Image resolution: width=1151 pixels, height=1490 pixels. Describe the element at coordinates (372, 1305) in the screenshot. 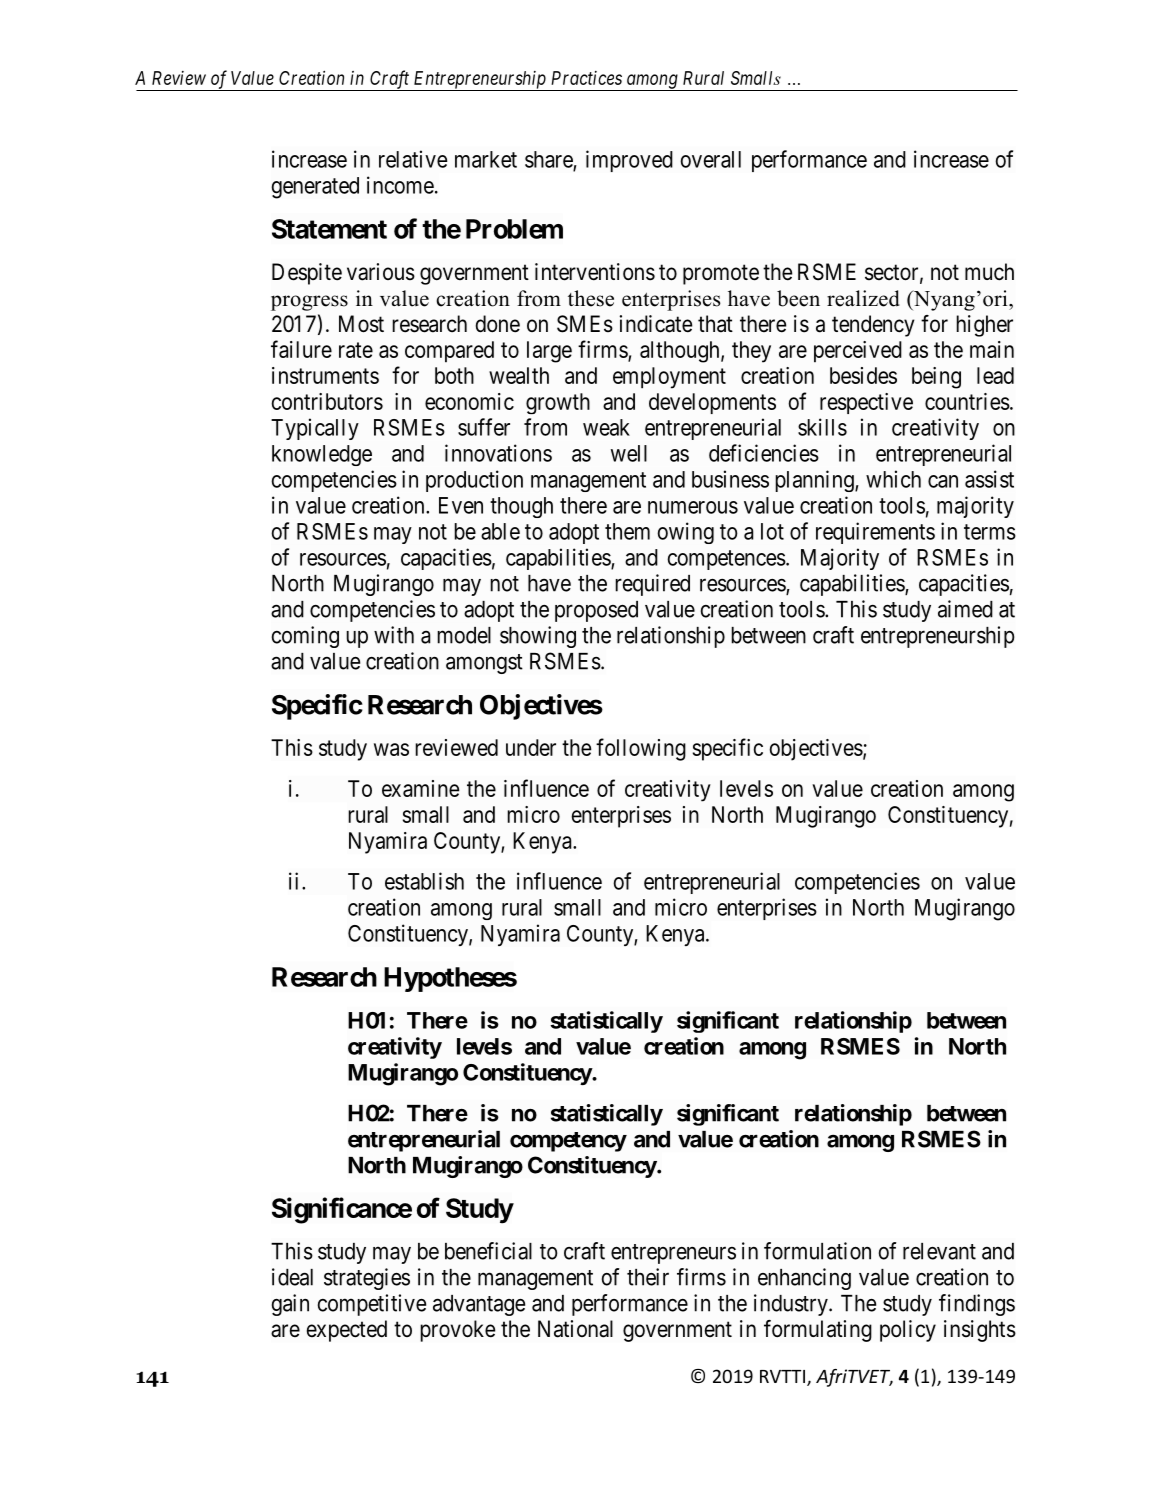

I see `competitive` at that location.
